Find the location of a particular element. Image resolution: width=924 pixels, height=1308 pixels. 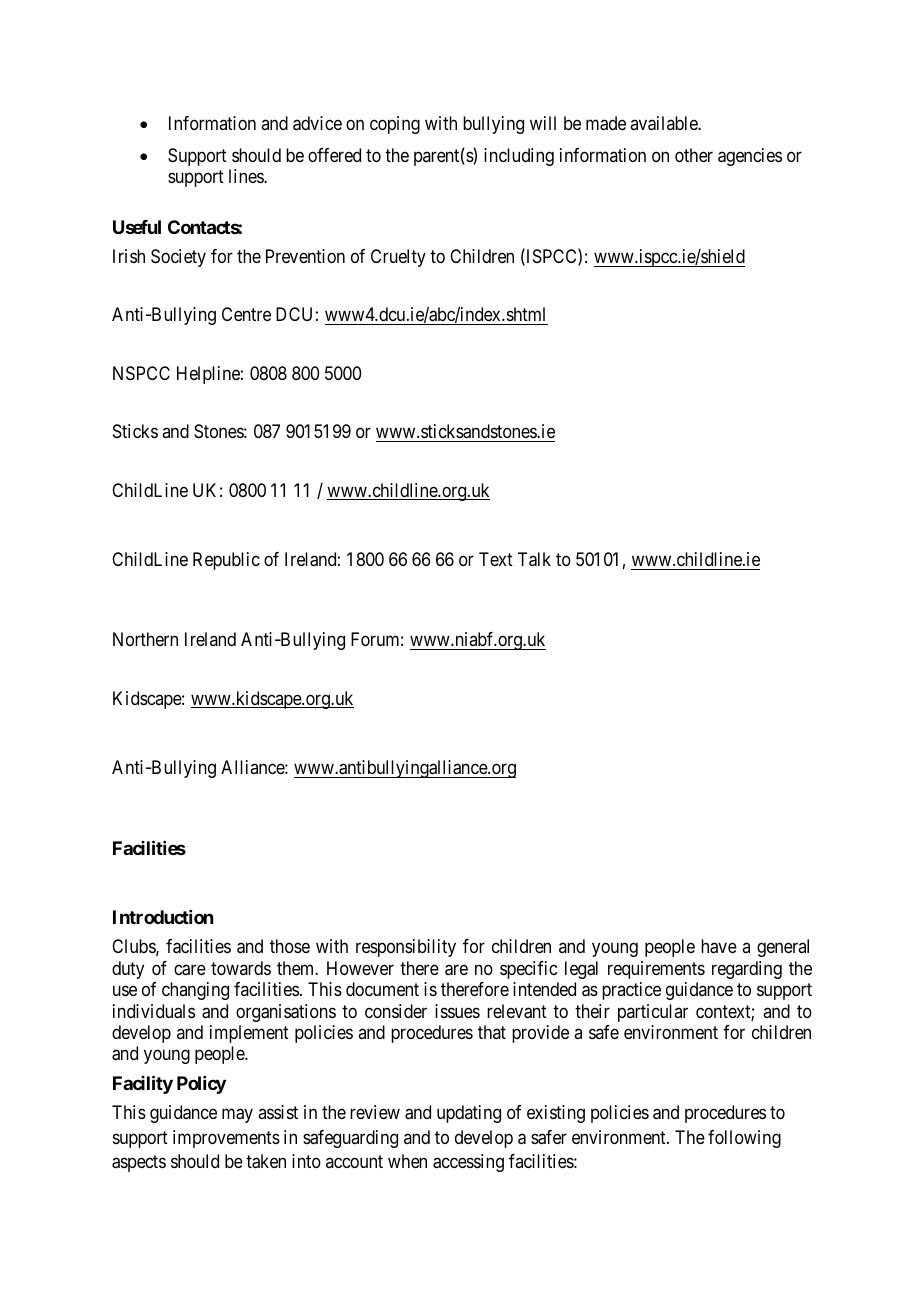

Introduction is located at coordinates (163, 917).
